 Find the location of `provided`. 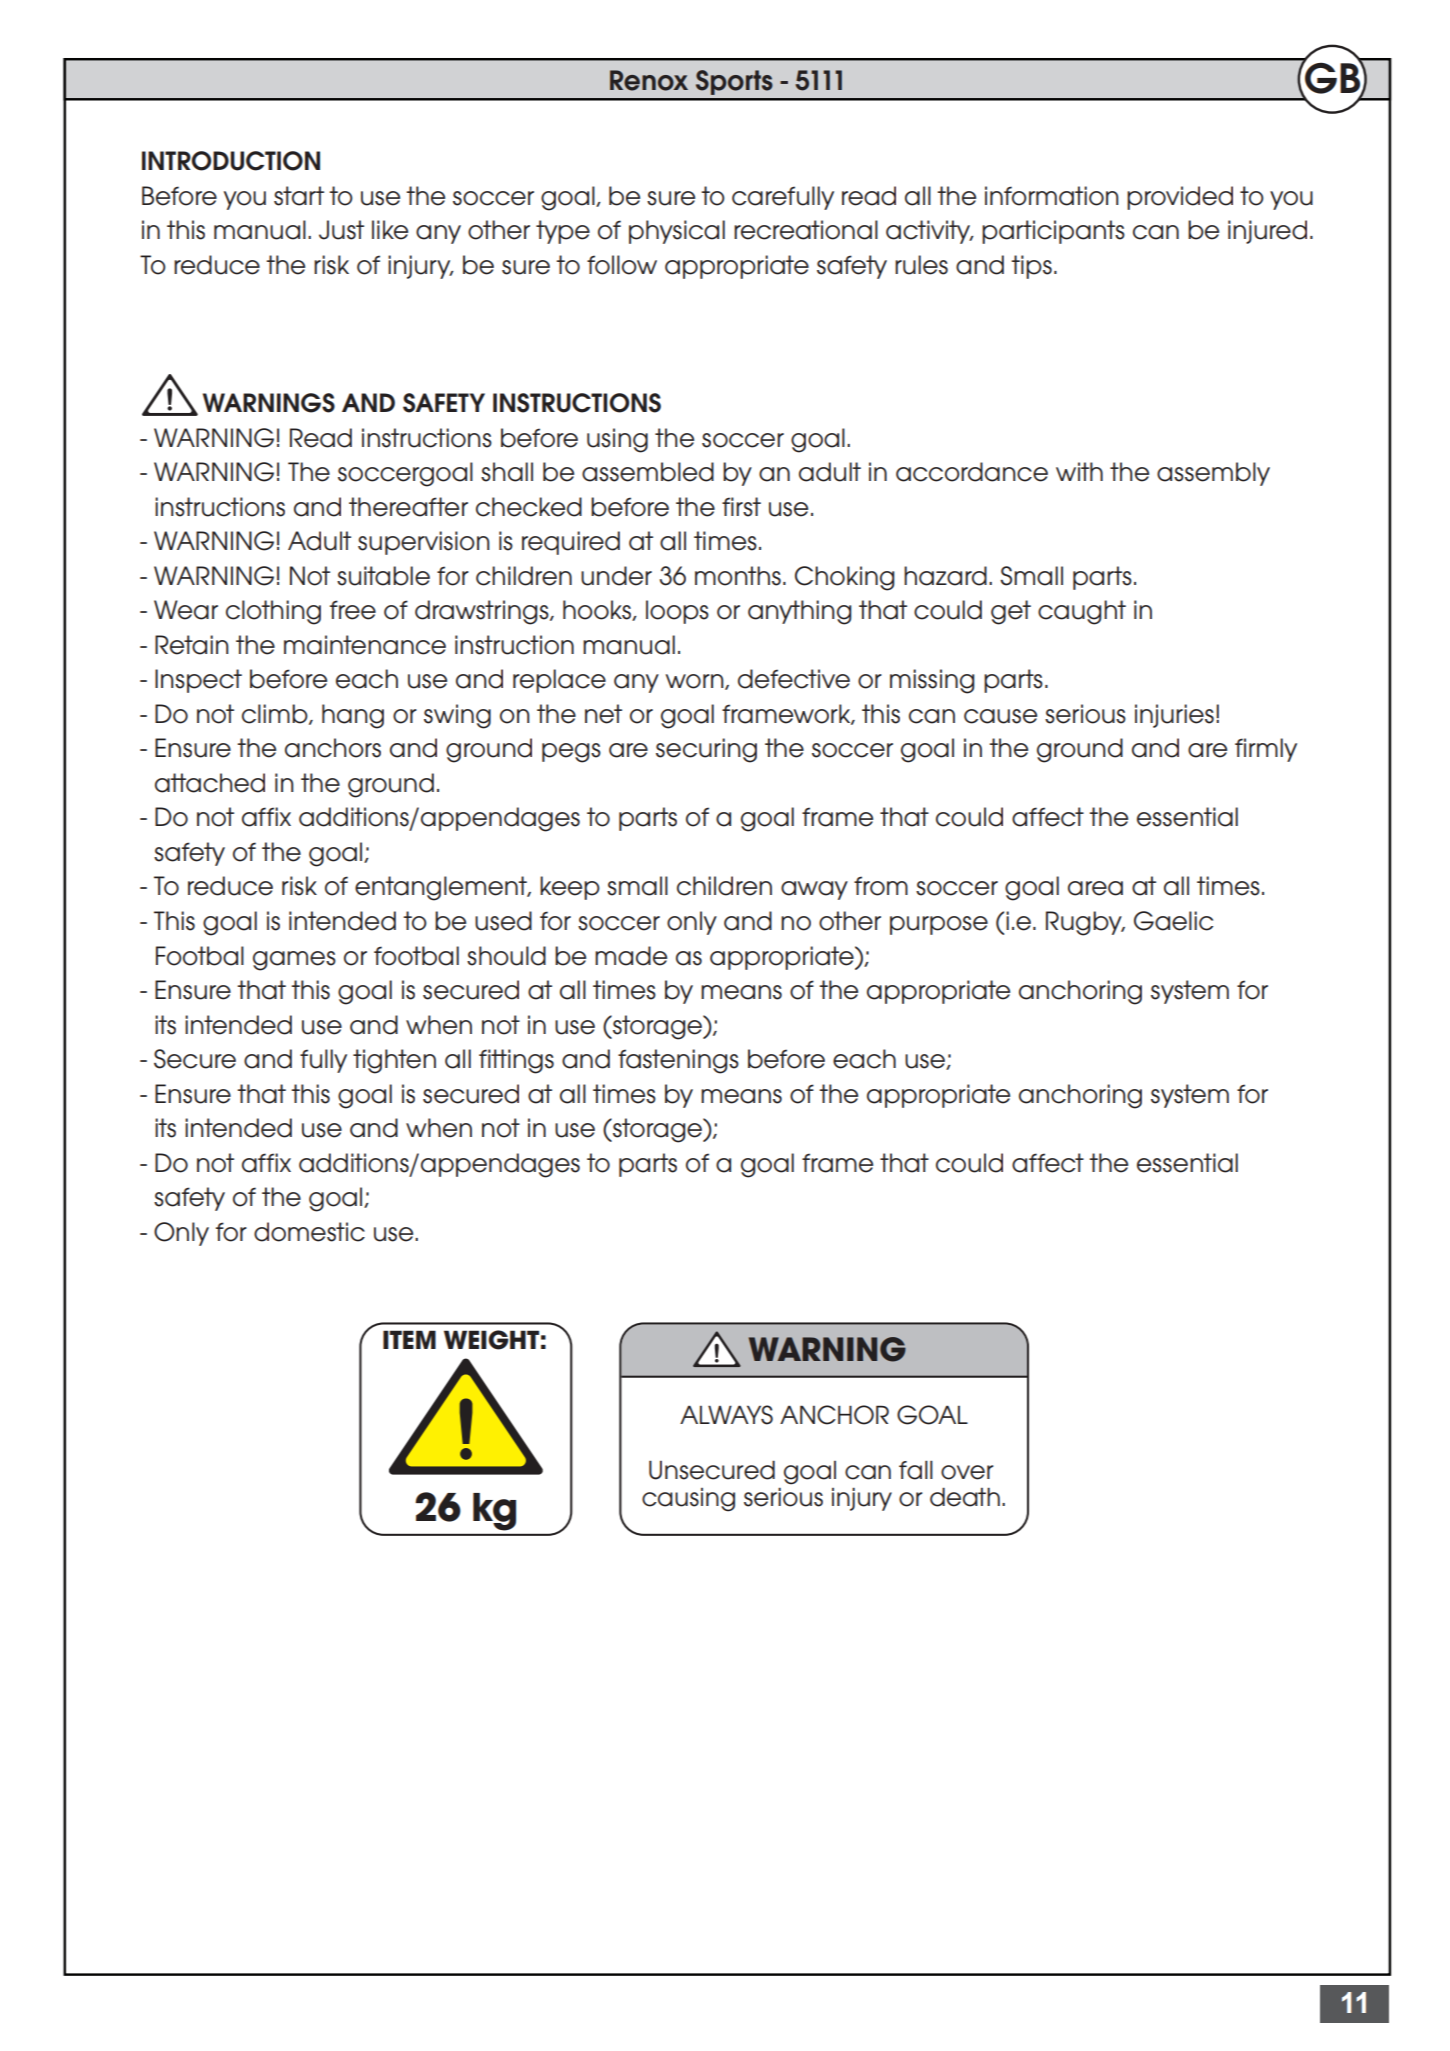

provided is located at coordinates (1180, 198).
